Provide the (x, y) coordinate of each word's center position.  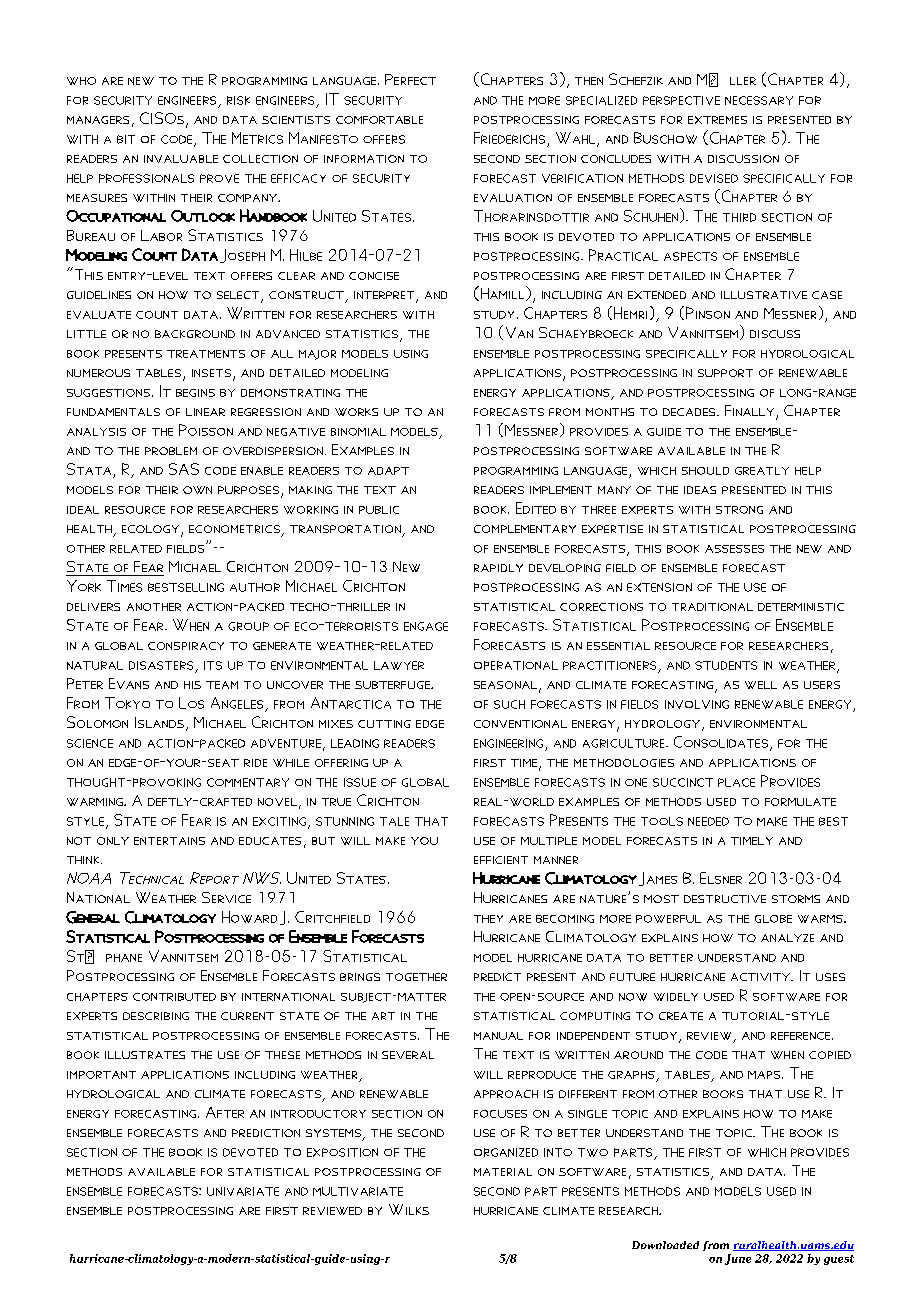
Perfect (410, 79)
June (738, 1259)
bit (126, 139)
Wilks (409, 1209)
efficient (501, 860)
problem (171, 451)
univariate (243, 1191)
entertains (169, 841)
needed (708, 821)
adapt (388, 471)
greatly (762, 471)
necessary (759, 100)
